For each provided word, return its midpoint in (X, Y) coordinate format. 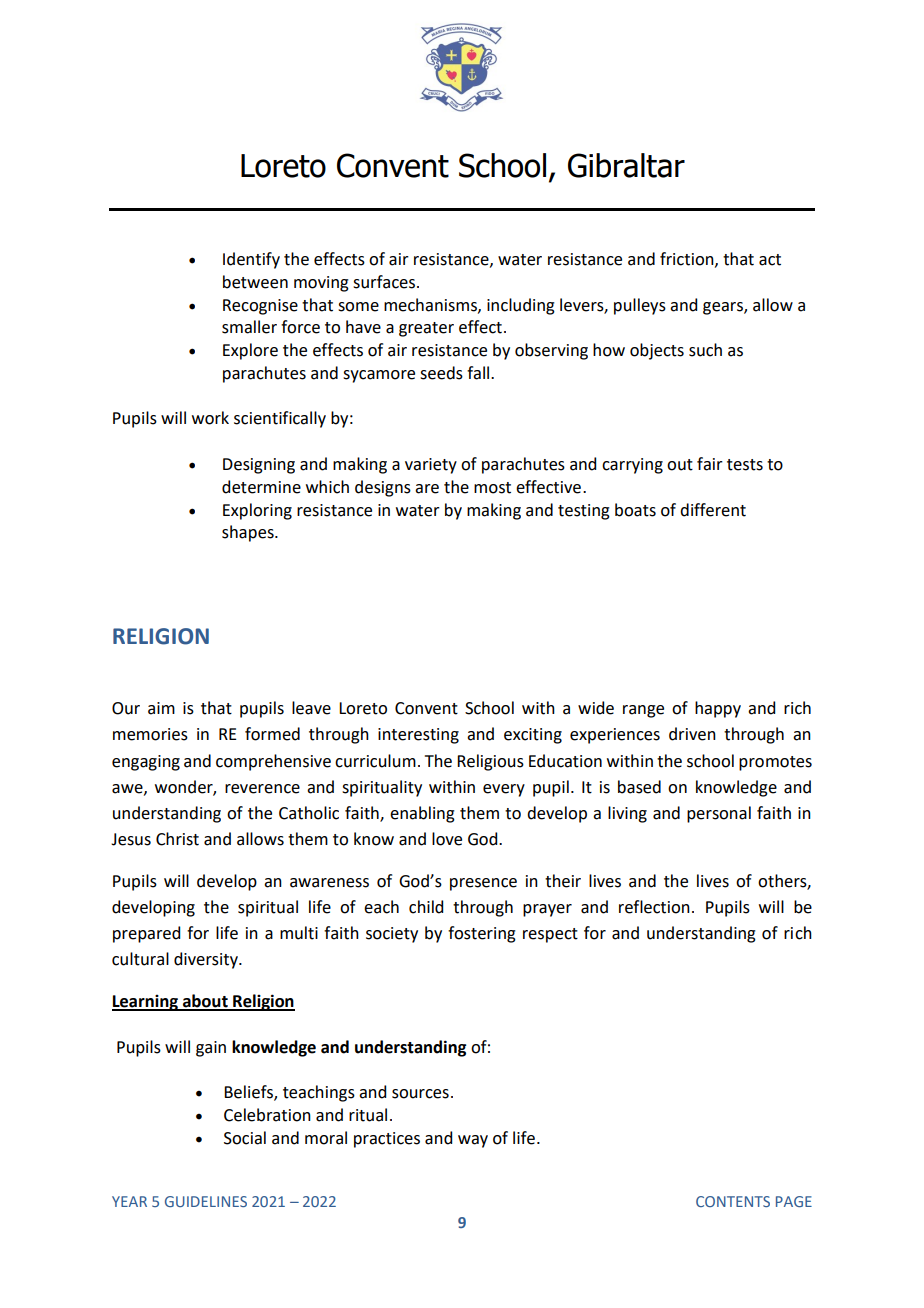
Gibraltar (626, 165)
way (473, 1141)
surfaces (384, 282)
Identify (251, 260)
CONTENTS (733, 1201)
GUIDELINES (206, 1201)
